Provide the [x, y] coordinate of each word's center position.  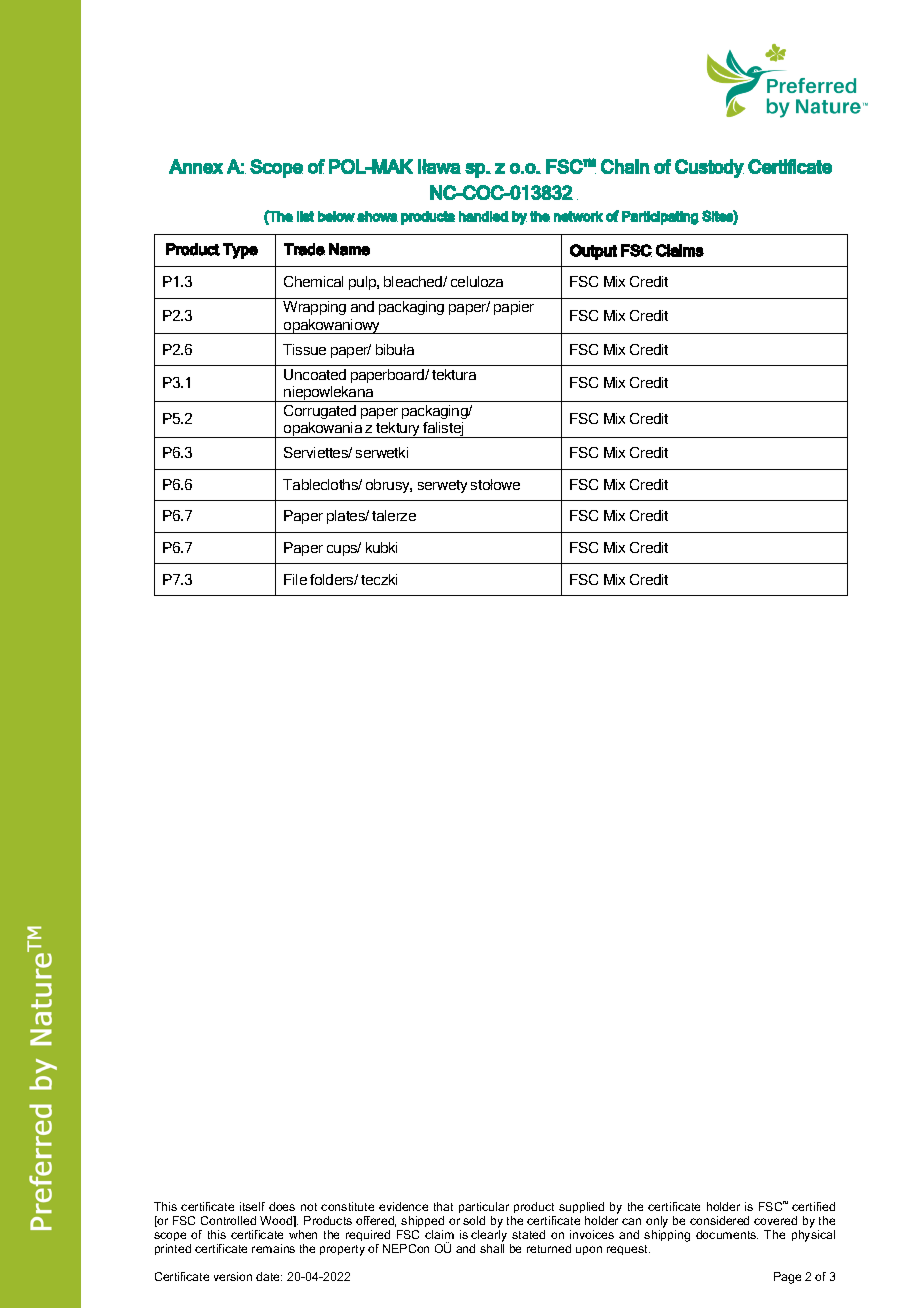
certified [813, 1206]
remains [273, 1248]
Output [593, 252]
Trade [304, 249]
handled [484, 216]
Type [240, 251]
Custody [709, 168]
